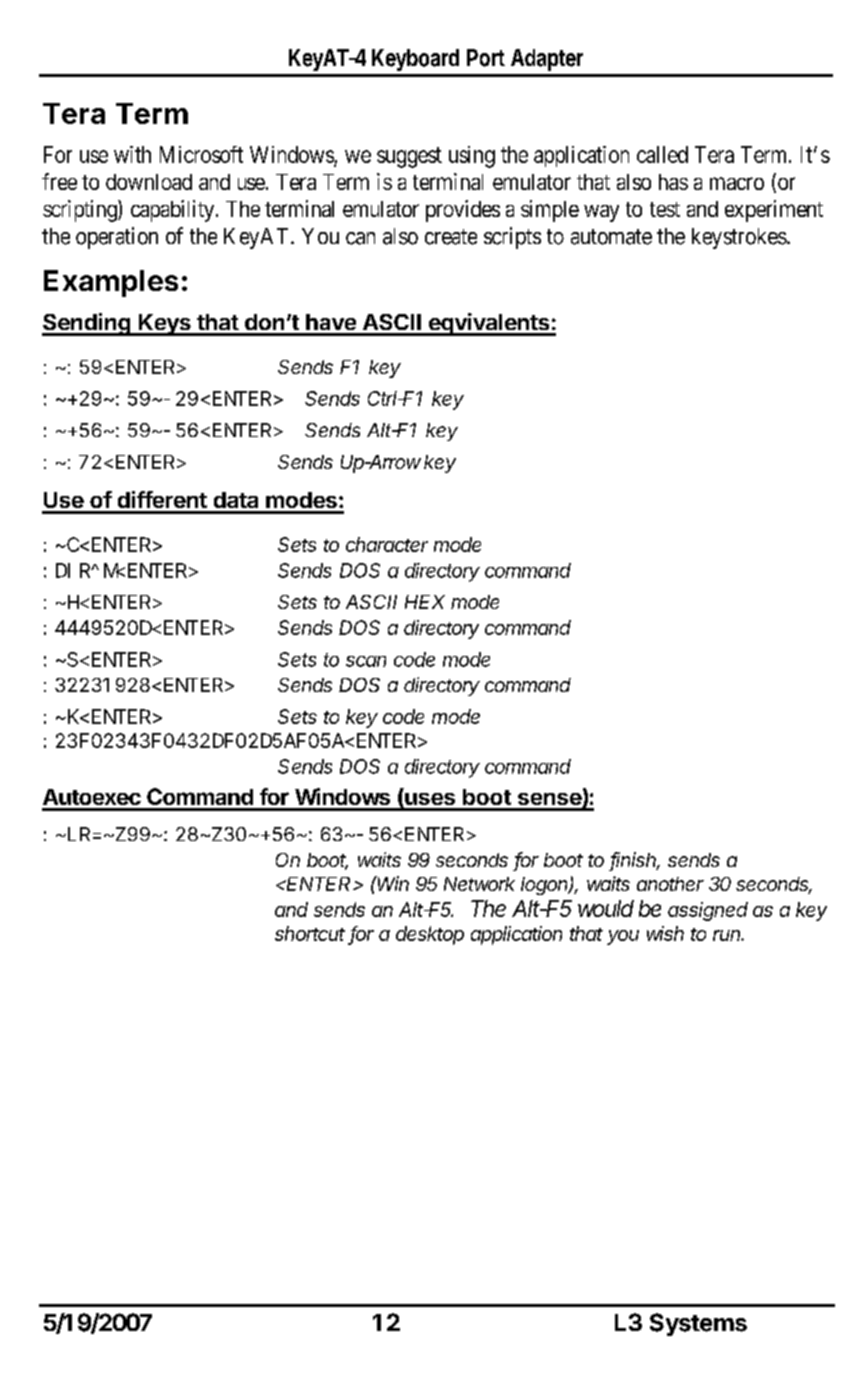 Image resolution: width=868 pixels, height=1375 pixels. Describe the element at coordinates (611, 237) in the page. I see `automate` at that location.
